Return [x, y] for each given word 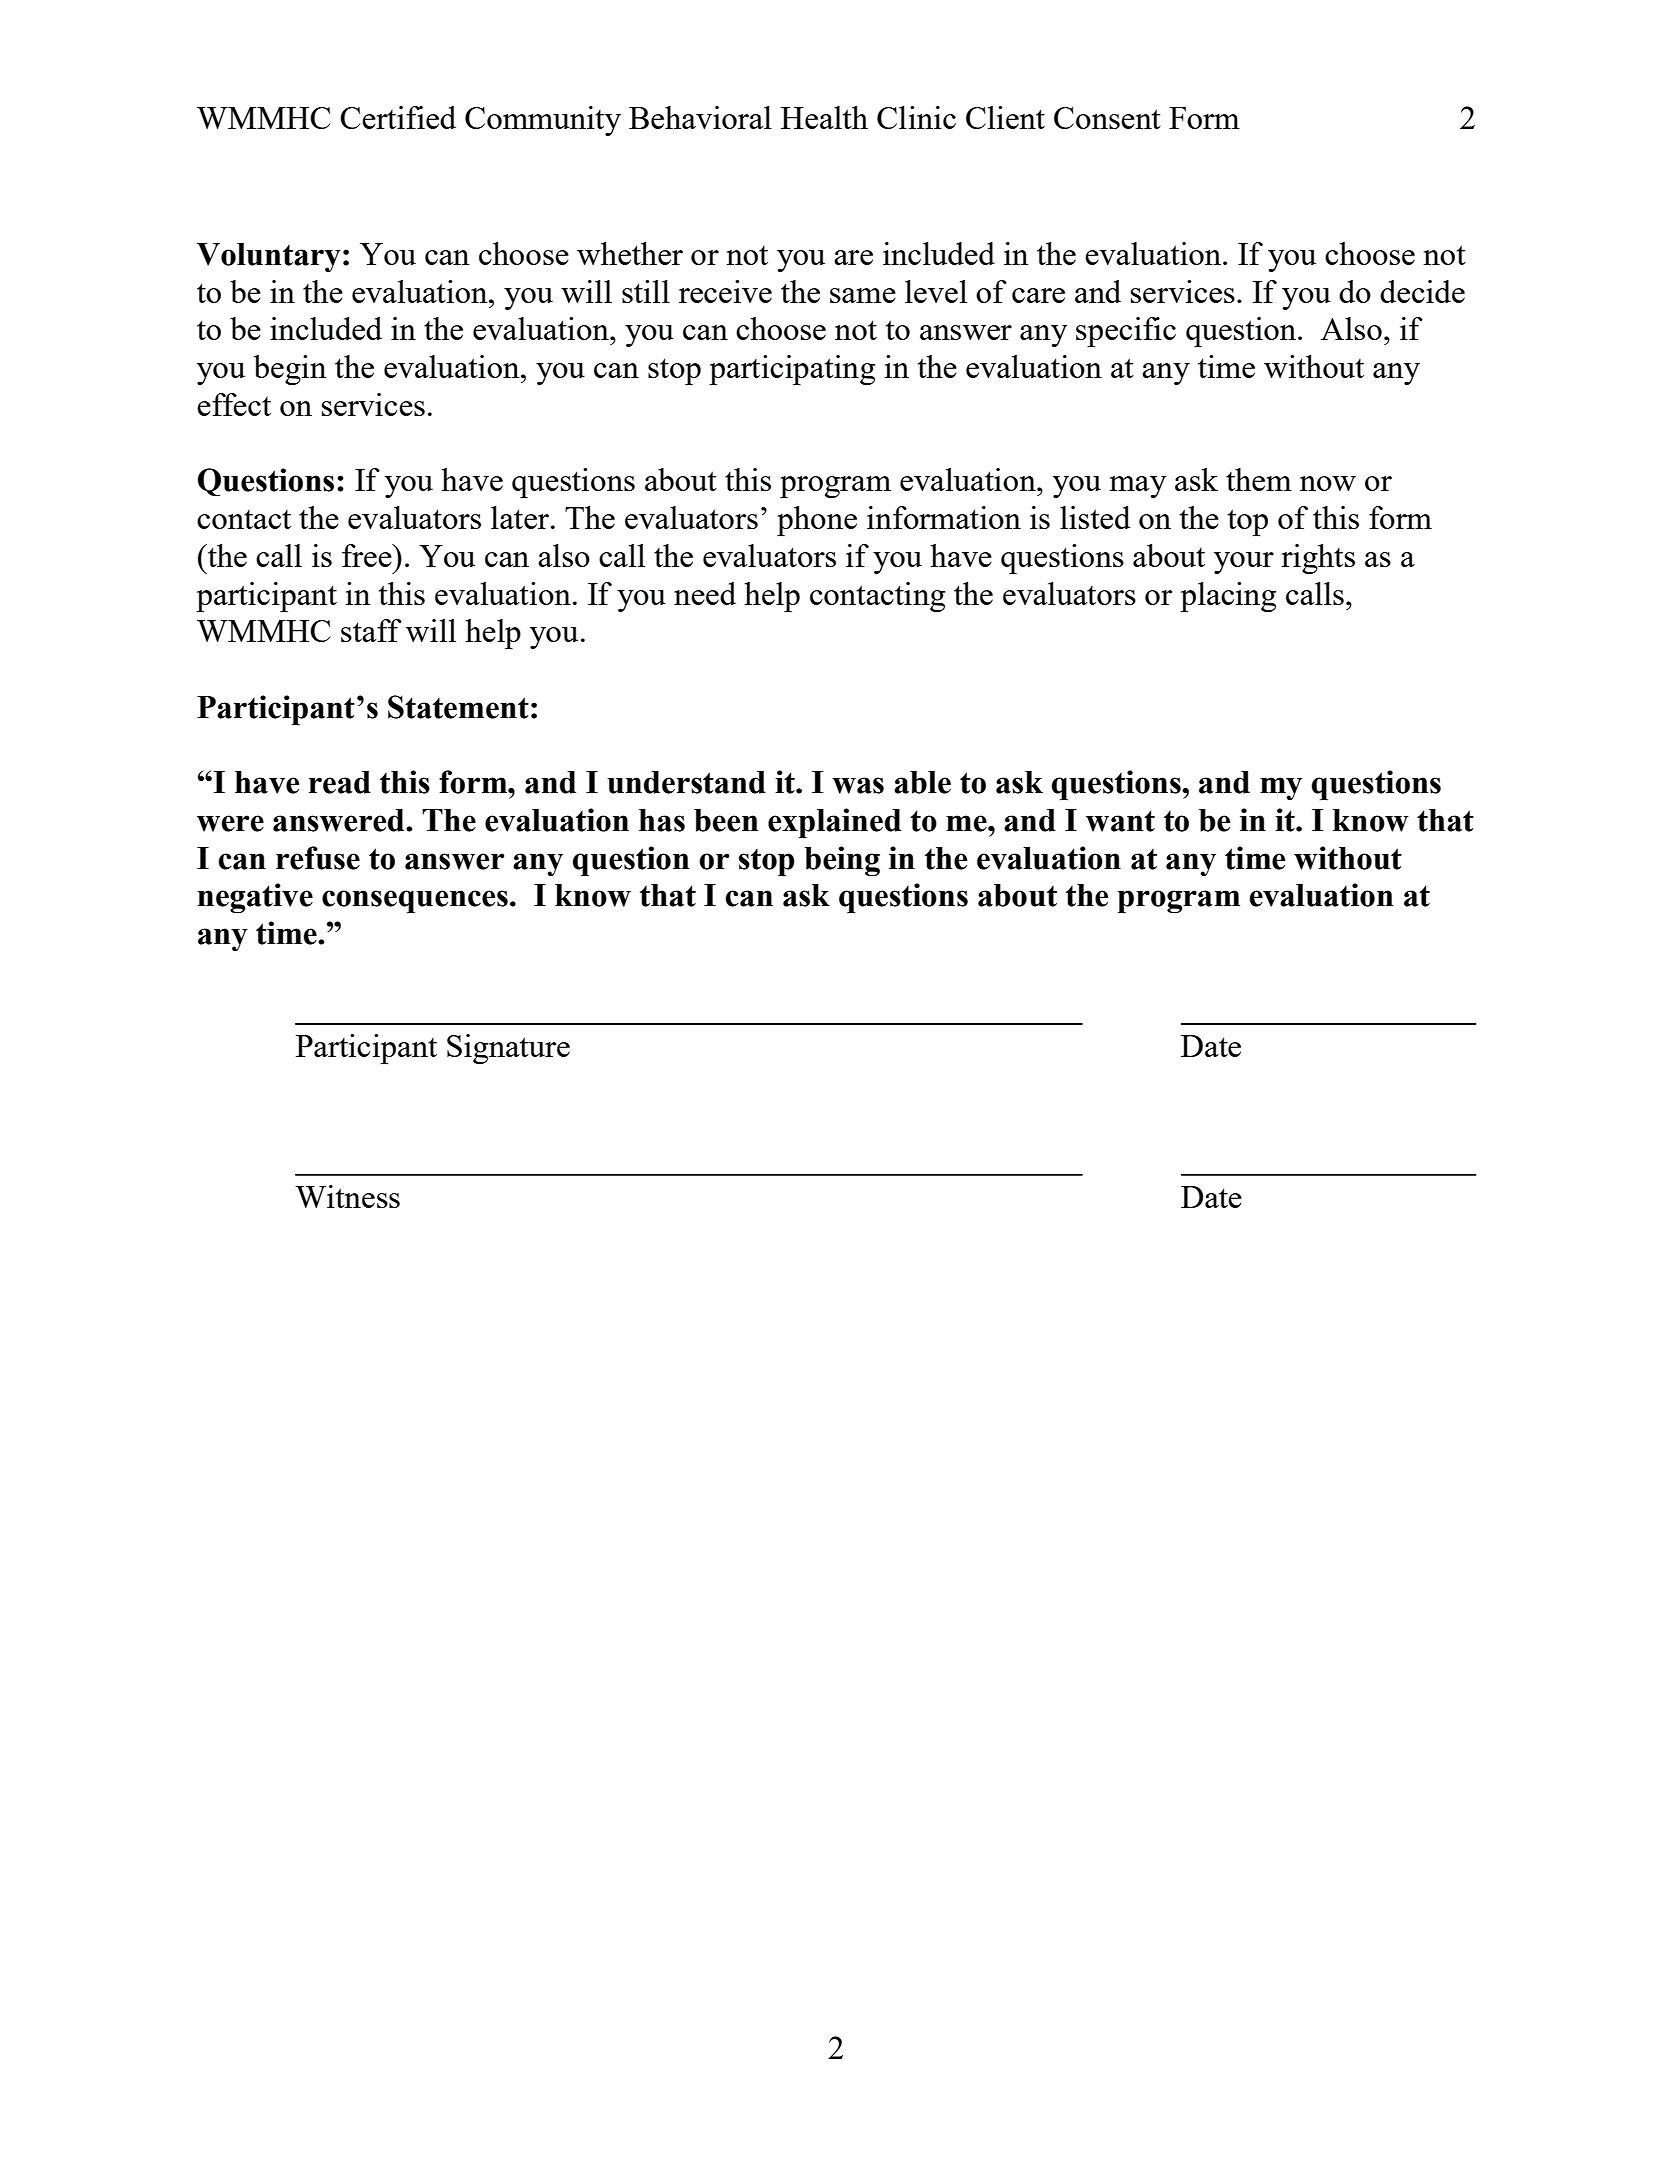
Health [824, 117]
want [1120, 821]
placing [1228, 597]
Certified [398, 117]
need [705, 593]
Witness [347, 1196]
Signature [508, 1049]
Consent [1107, 118]
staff [371, 630]
